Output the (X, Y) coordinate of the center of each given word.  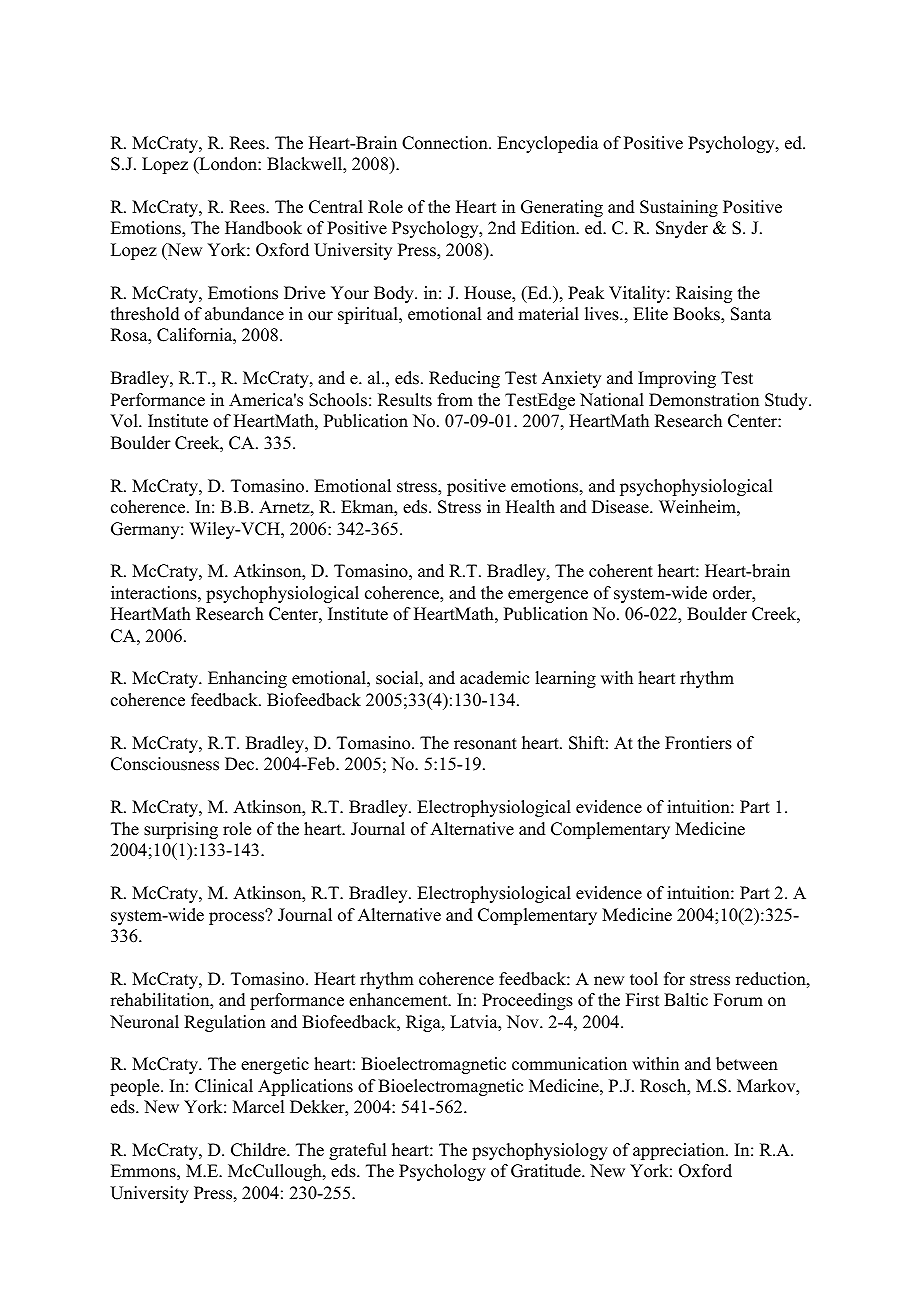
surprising (181, 830)
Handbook (263, 228)
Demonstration (704, 400)
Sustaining (679, 208)
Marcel (258, 1107)
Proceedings (527, 1001)
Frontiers (698, 743)
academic (494, 678)
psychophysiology (540, 1151)
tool (644, 979)
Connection (446, 143)
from (455, 400)
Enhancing (247, 679)
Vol (125, 421)
